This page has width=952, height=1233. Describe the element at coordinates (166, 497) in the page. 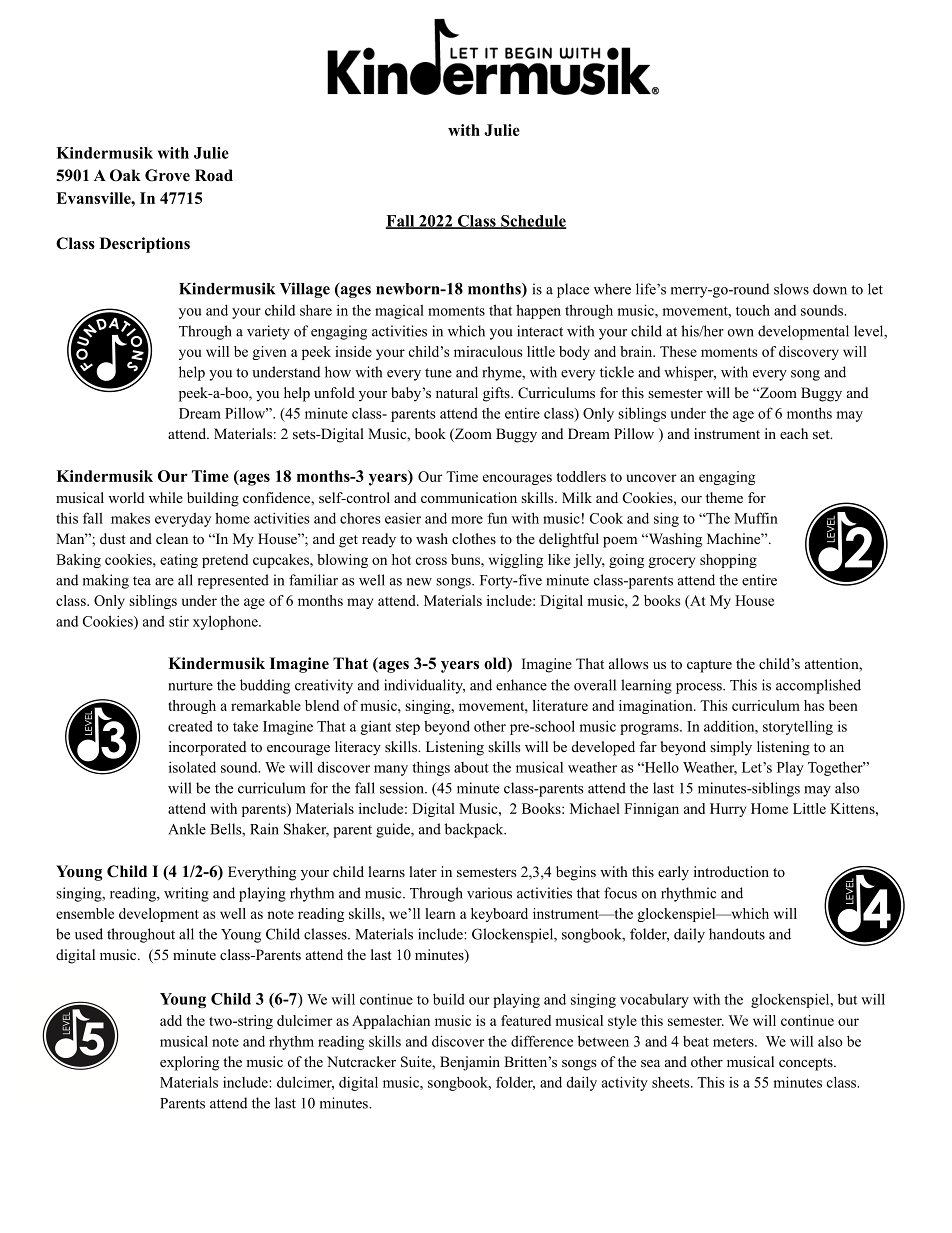

I see `while` at that location.
